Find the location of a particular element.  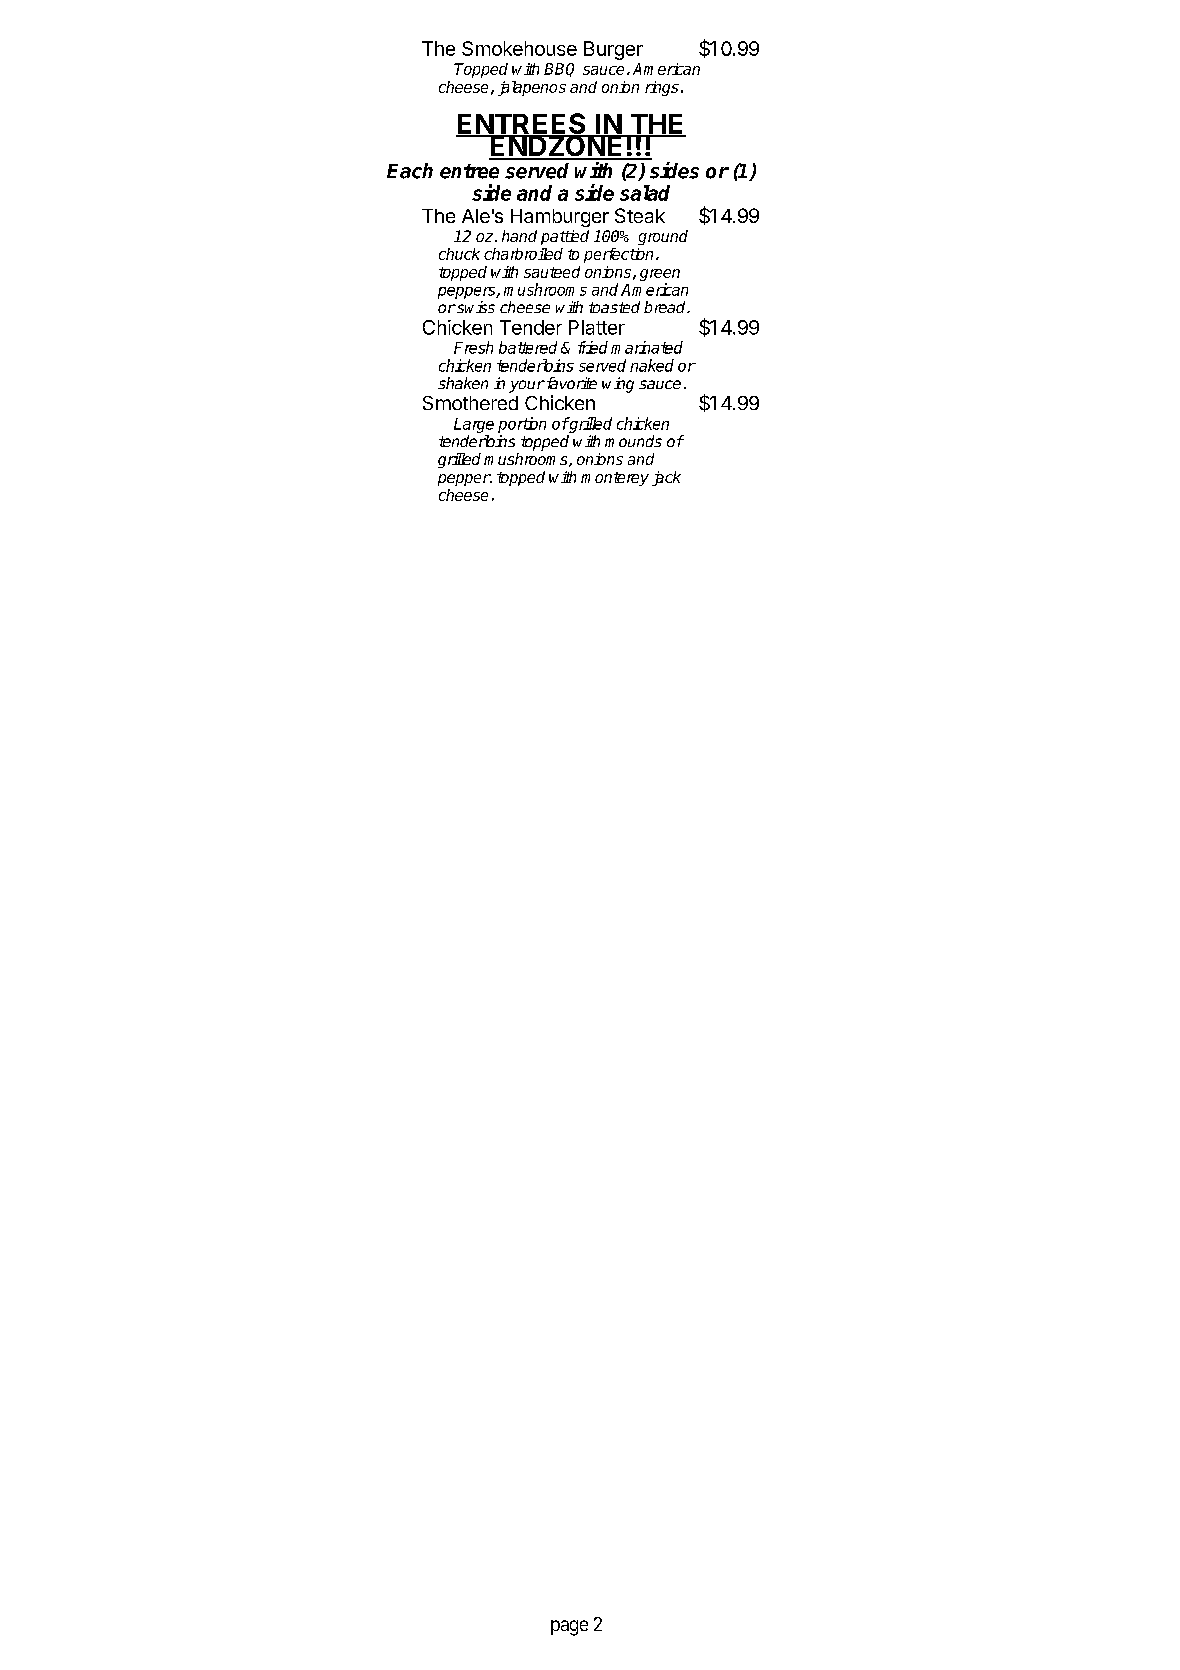

portion is located at coordinates (522, 425).
